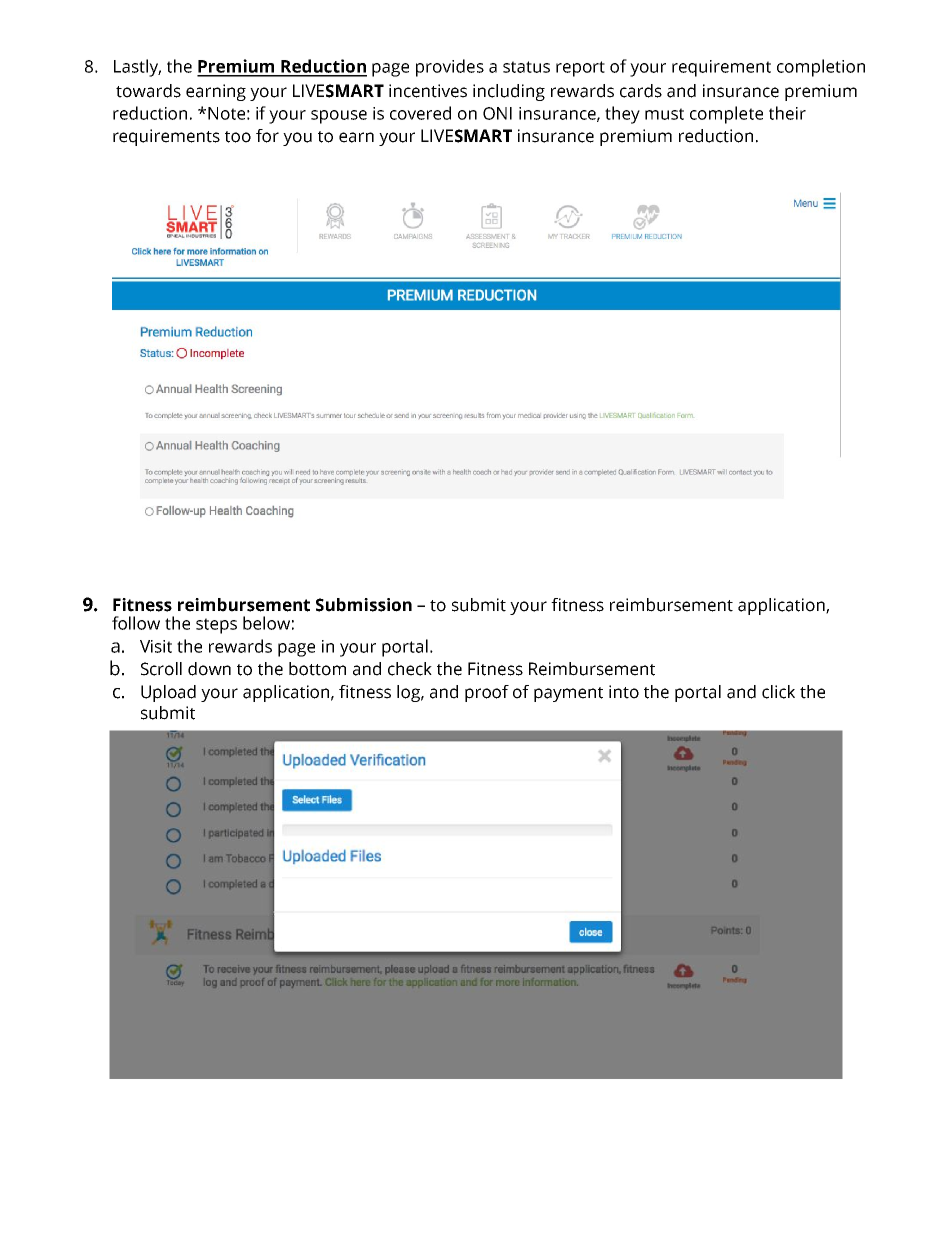 The image size is (952, 1233). I want to click on including, so click(509, 92).
